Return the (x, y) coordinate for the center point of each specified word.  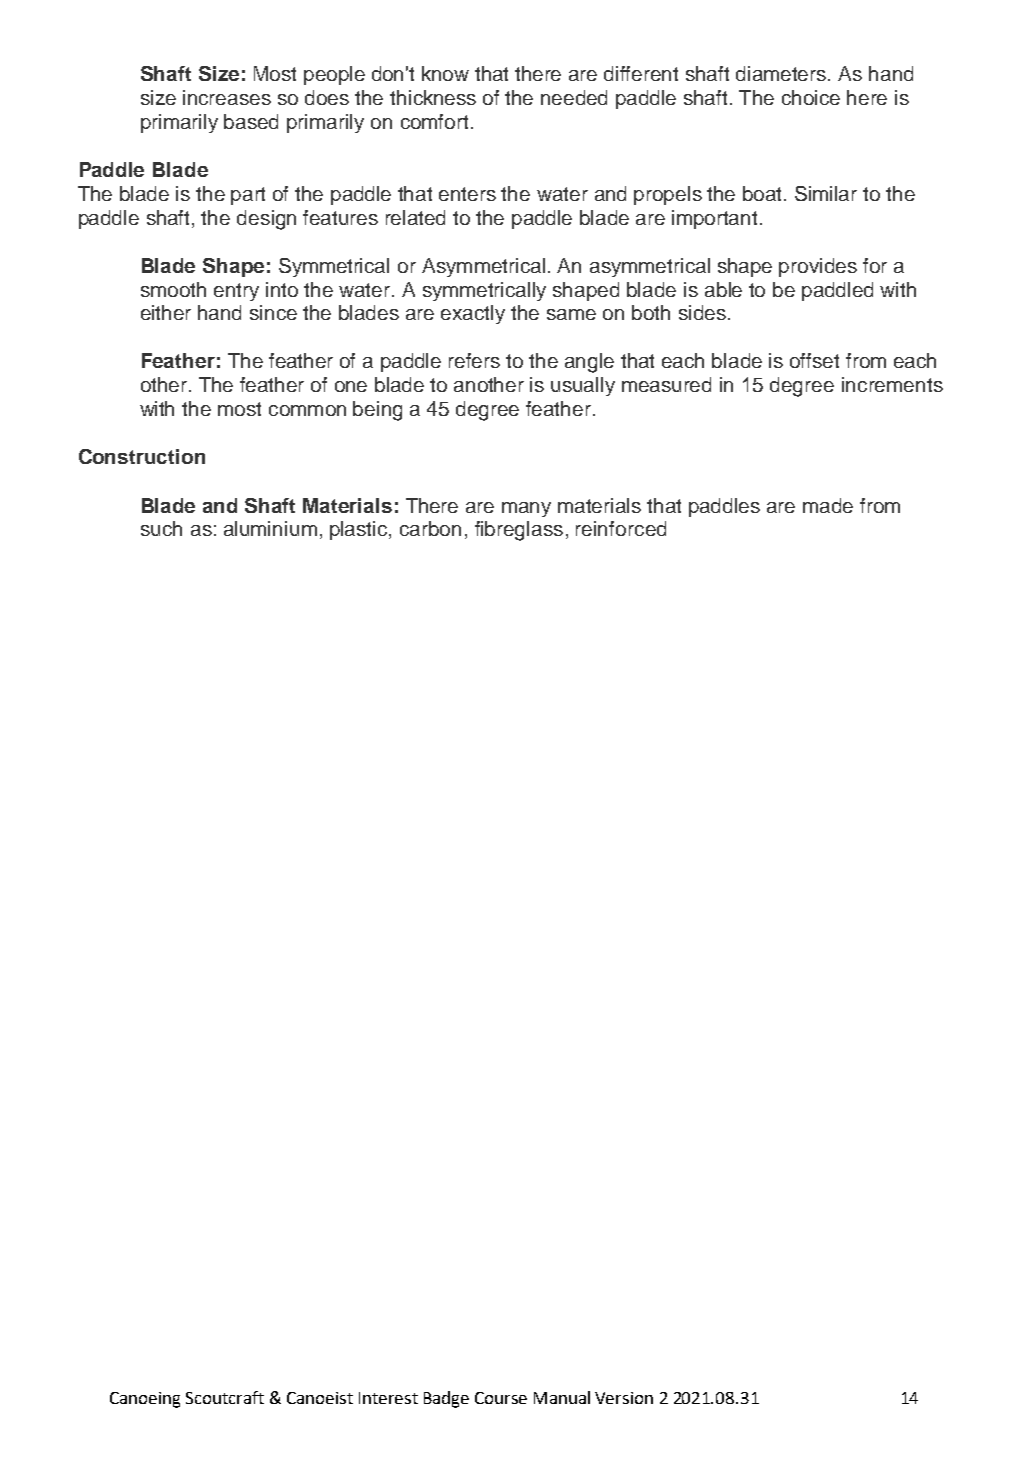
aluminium (270, 528)
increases (227, 97)
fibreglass (519, 531)
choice (811, 97)
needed (574, 97)
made (828, 505)
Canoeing (145, 1400)
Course (501, 1398)
